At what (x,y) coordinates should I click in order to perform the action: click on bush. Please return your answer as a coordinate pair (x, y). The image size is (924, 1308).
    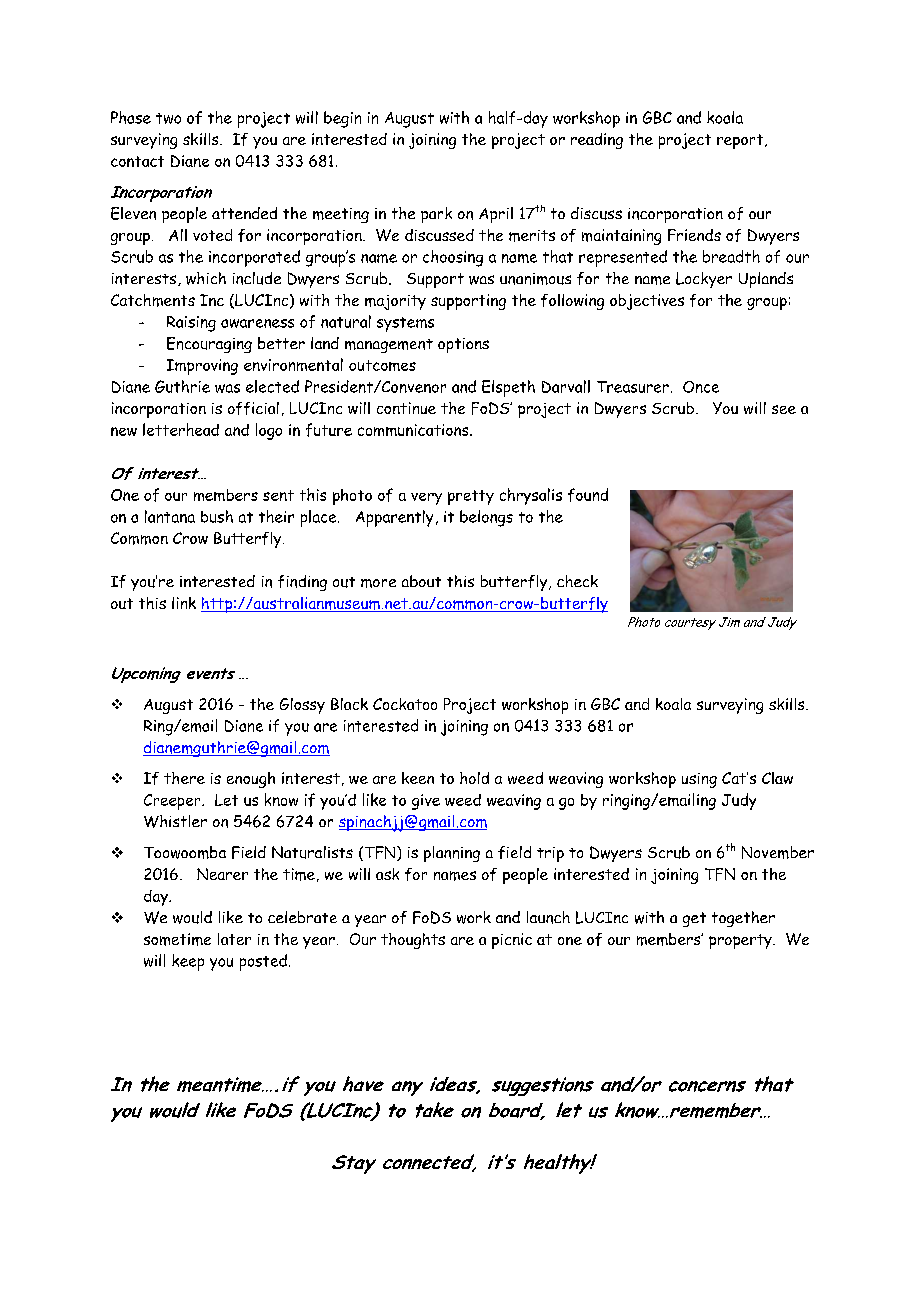
    Looking at the image, I should click on (217, 516).
